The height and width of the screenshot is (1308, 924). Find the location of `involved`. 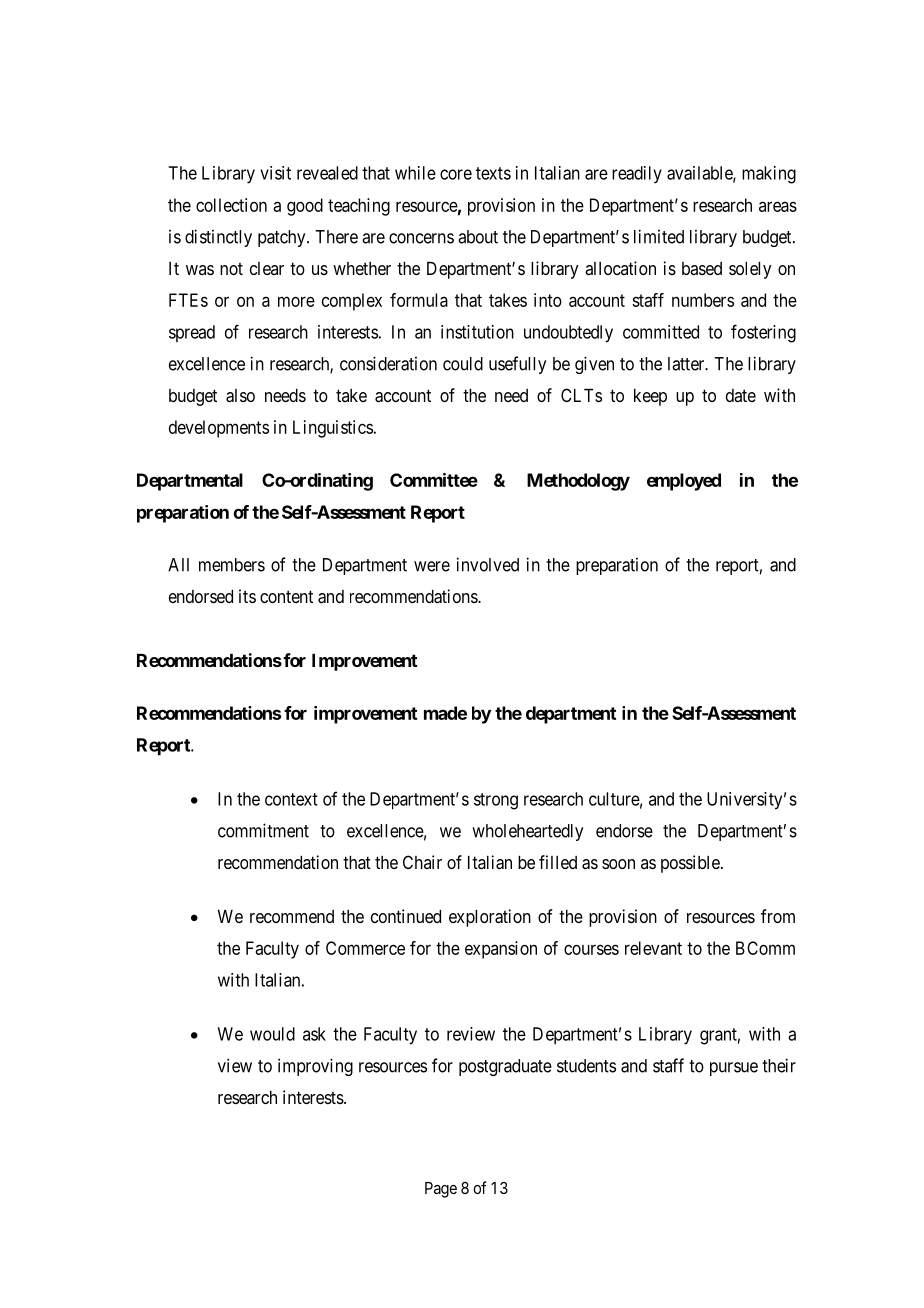

involved is located at coordinates (488, 564).
